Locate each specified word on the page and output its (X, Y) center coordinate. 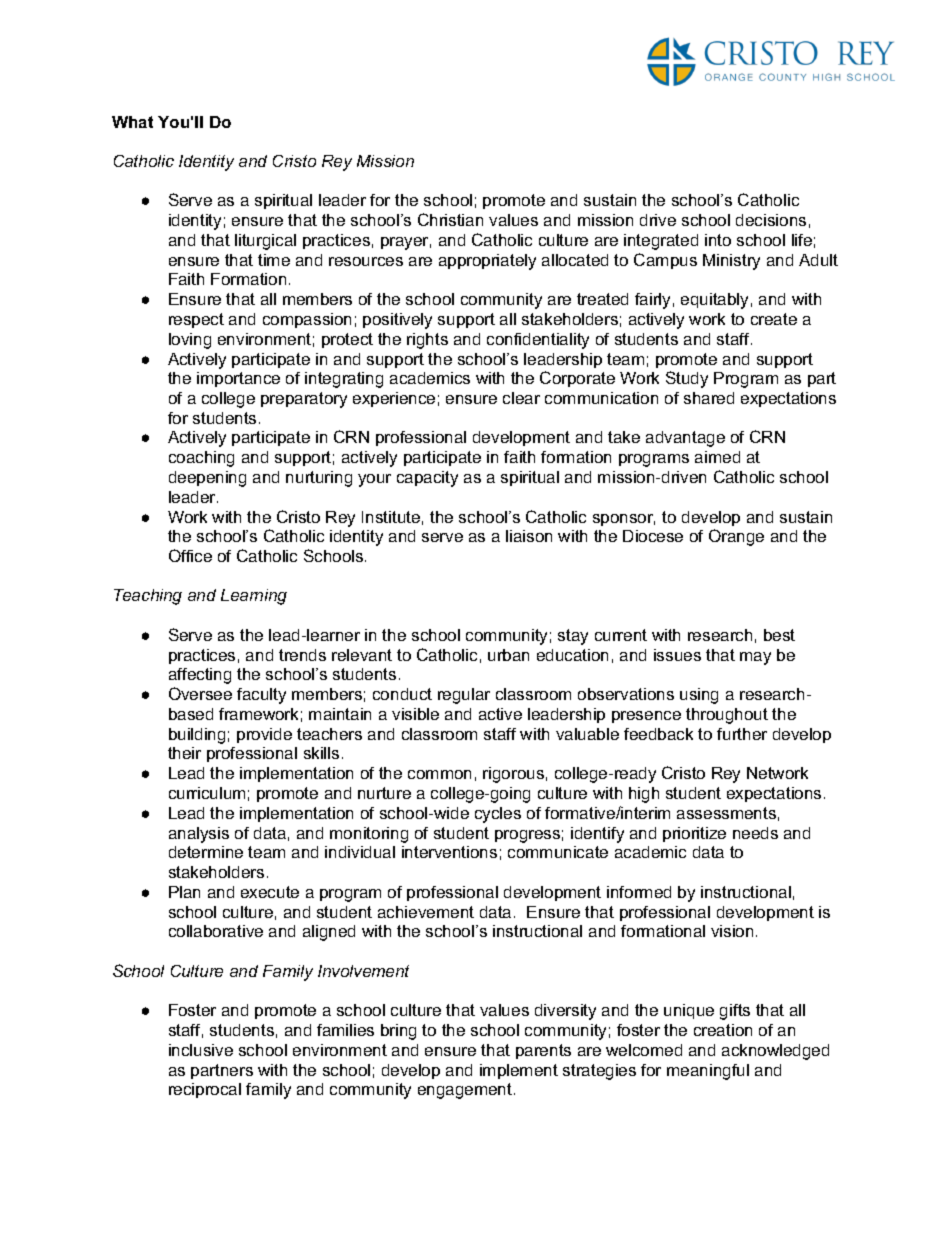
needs (755, 833)
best (779, 635)
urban (508, 655)
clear (521, 398)
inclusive (201, 1050)
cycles (498, 815)
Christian (450, 219)
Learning (254, 597)
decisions (771, 220)
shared (709, 398)
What (132, 122)
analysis (199, 835)
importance (238, 379)
